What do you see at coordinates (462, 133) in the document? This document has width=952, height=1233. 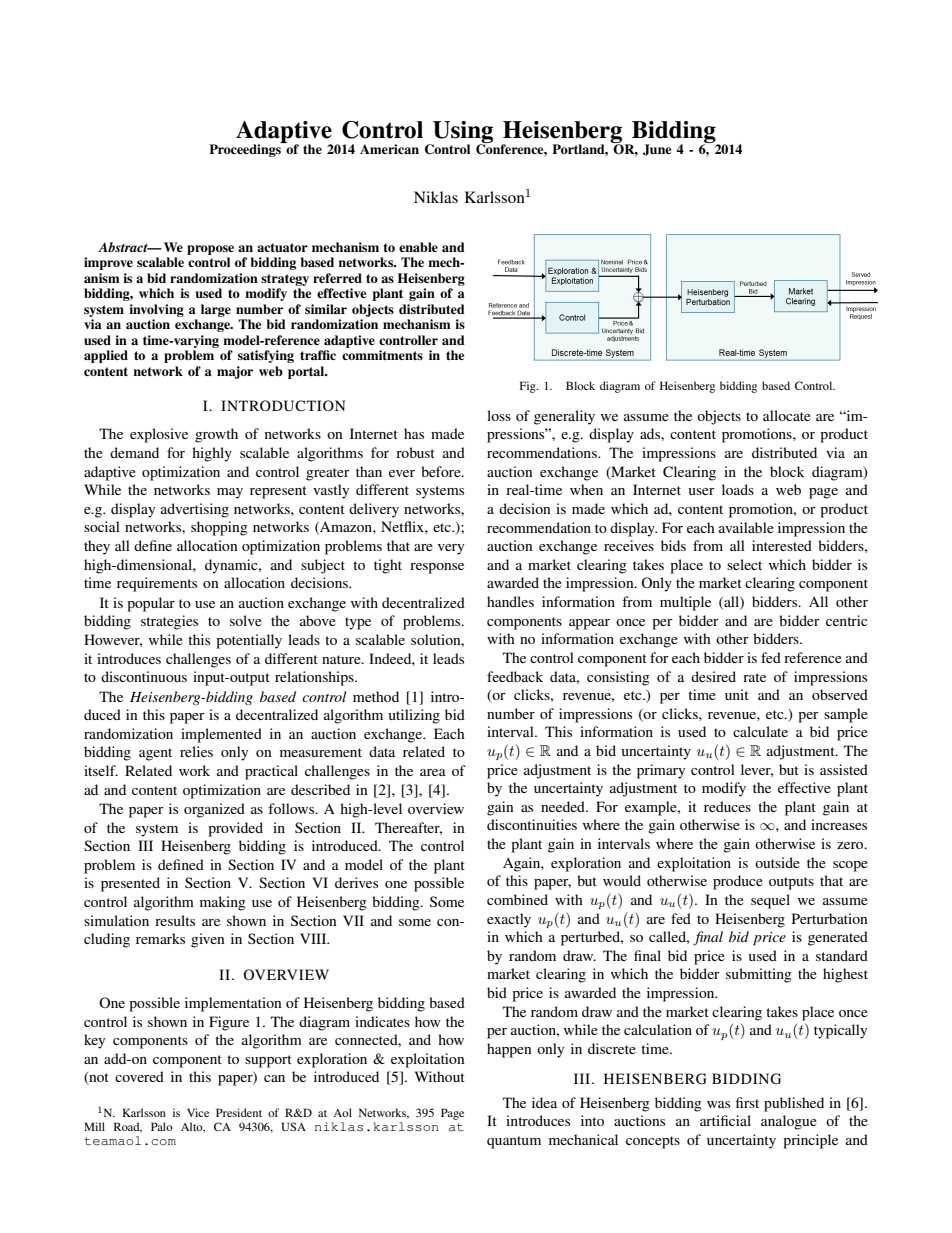 I see `Using` at bounding box center [462, 133].
